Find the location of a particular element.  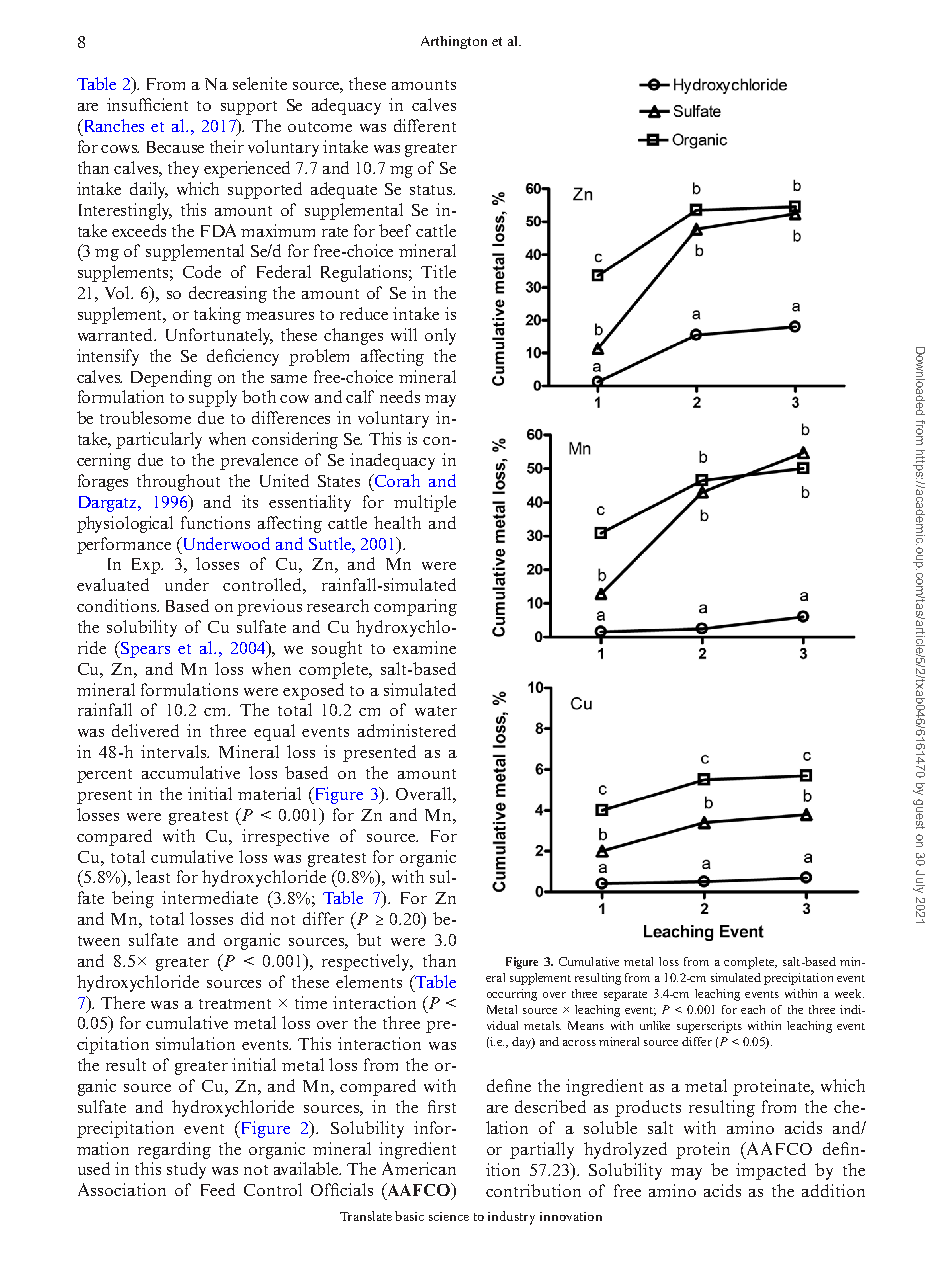

status is located at coordinates (432, 190).
